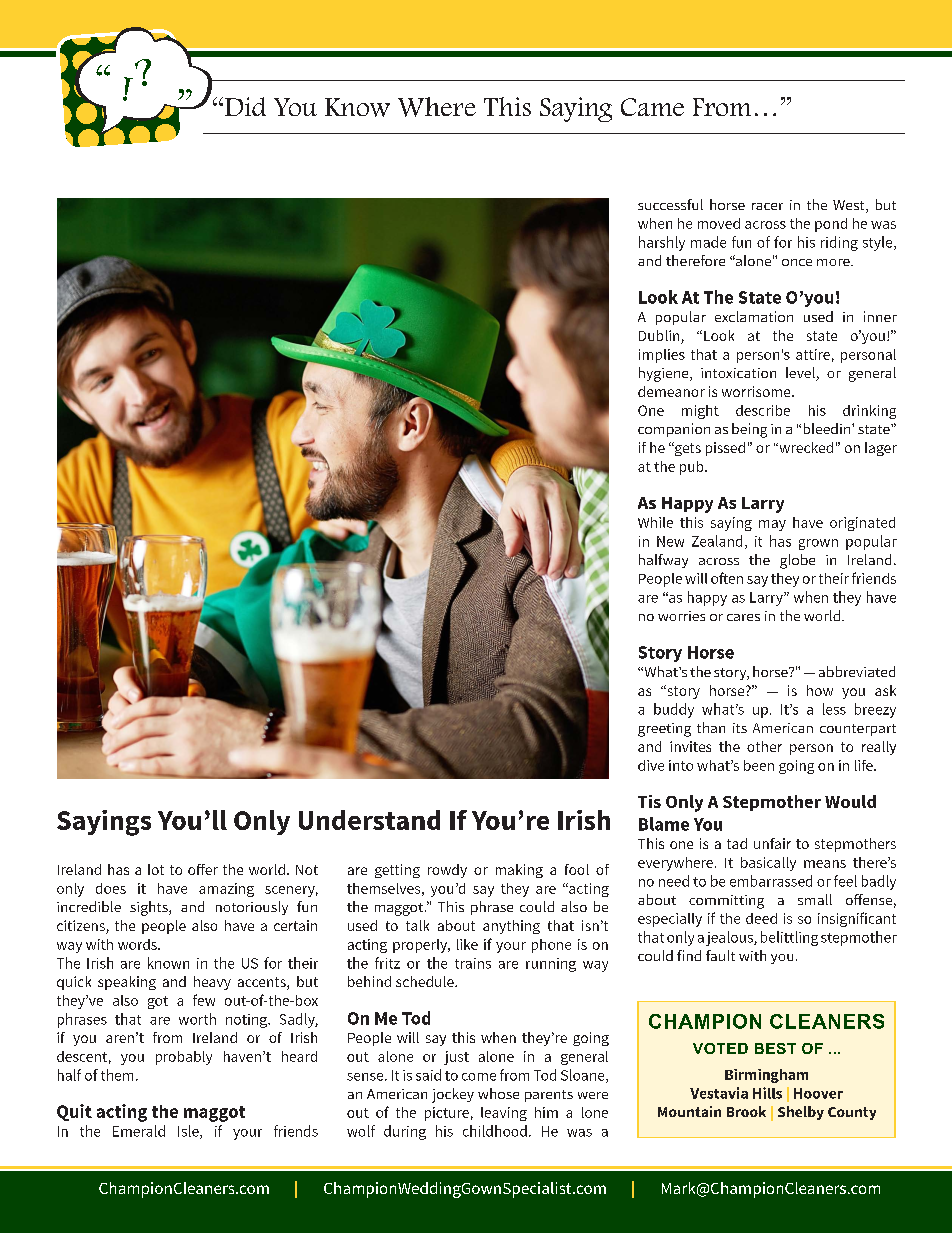  I want to click on implies, so click(662, 356).
